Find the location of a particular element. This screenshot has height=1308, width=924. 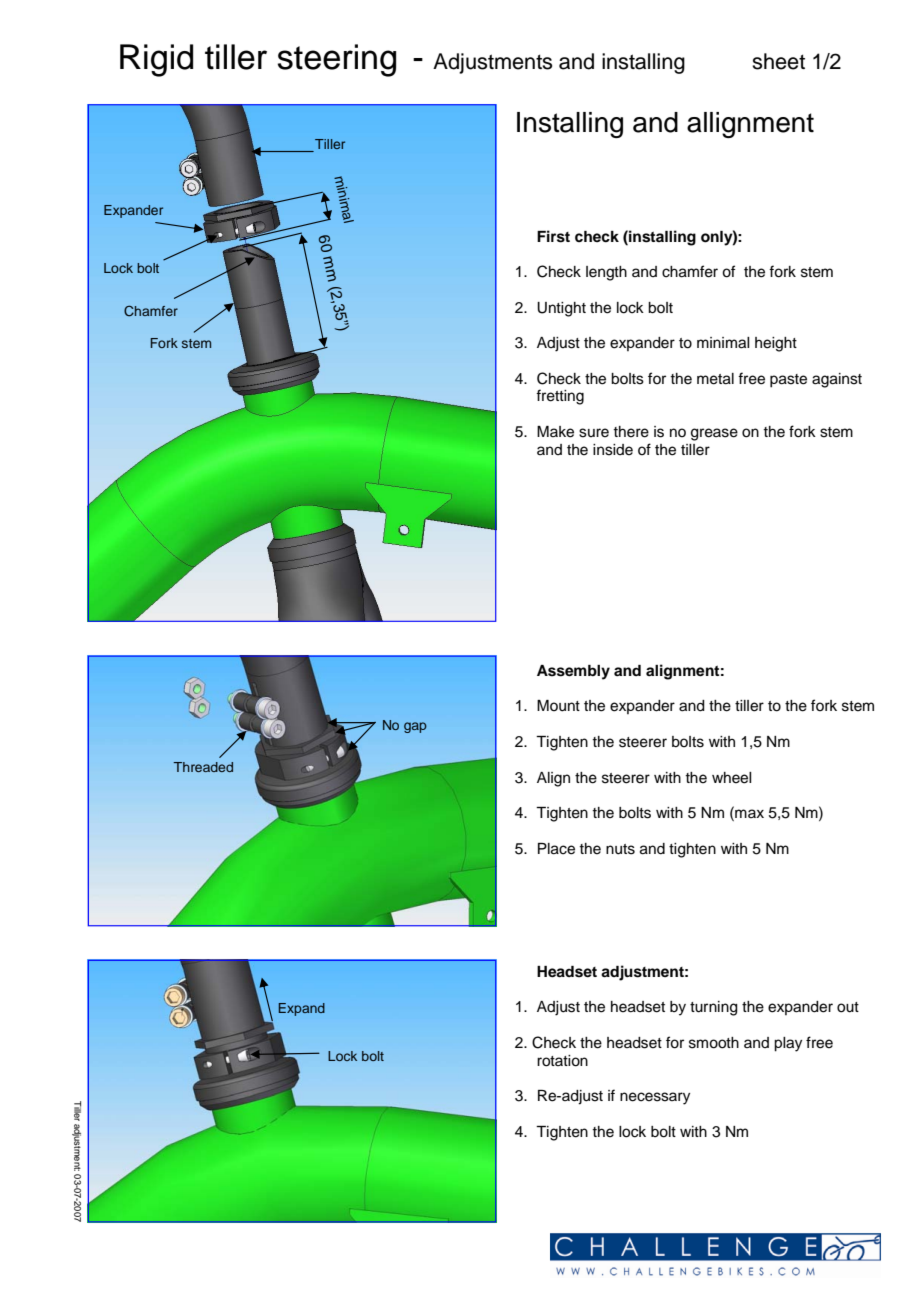

steering is located at coordinates (336, 60).
